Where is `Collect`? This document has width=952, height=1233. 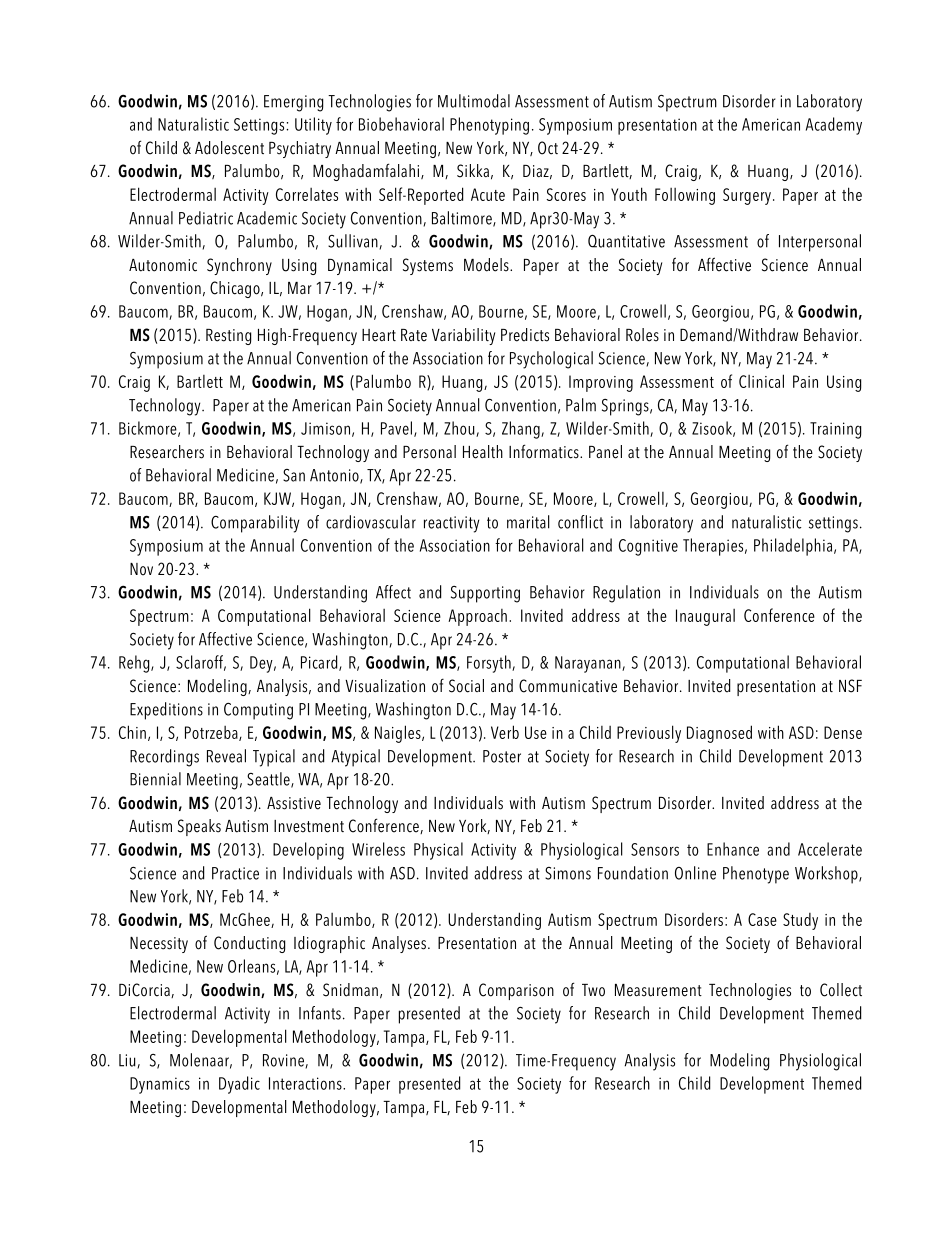 Collect is located at coordinates (841, 990).
